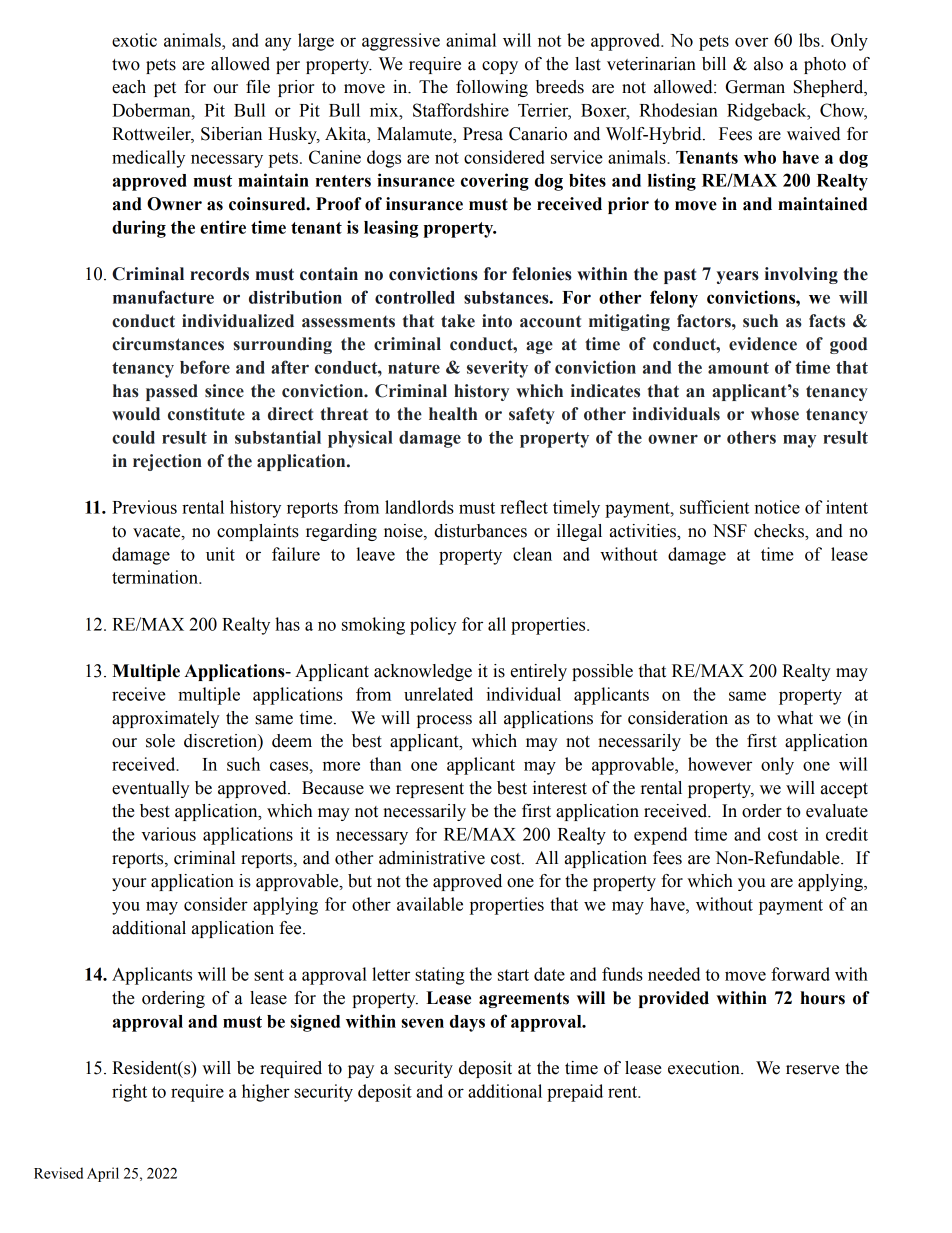 Image resolution: width=952 pixels, height=1233 pixels. Describe the element at coordinates (730, 531) in the screenshot. I see `NSF` at that location.
